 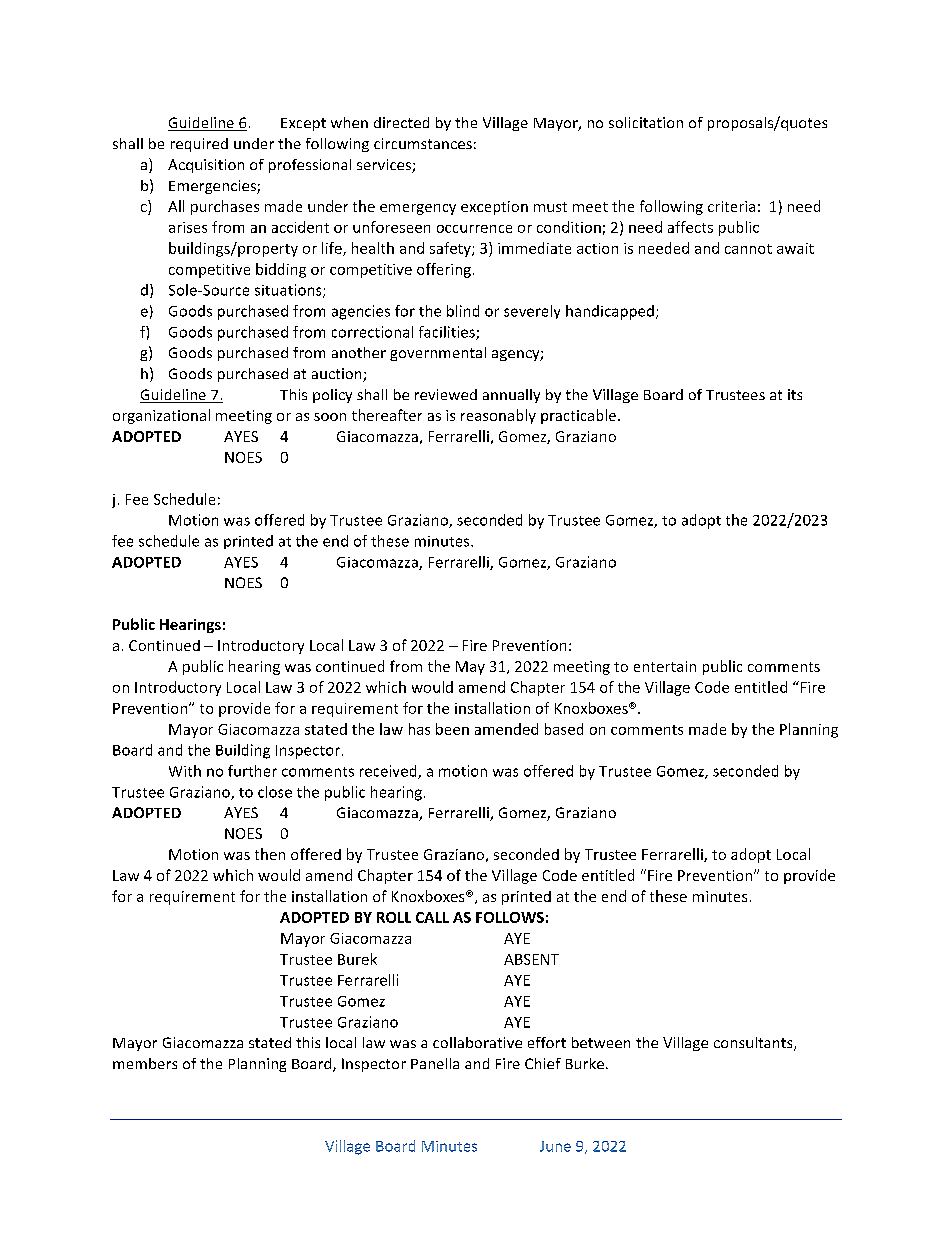 What do you see at coordinates (452, 729) in the screenshot?
I see `been` at bounding box center [452, 729].
